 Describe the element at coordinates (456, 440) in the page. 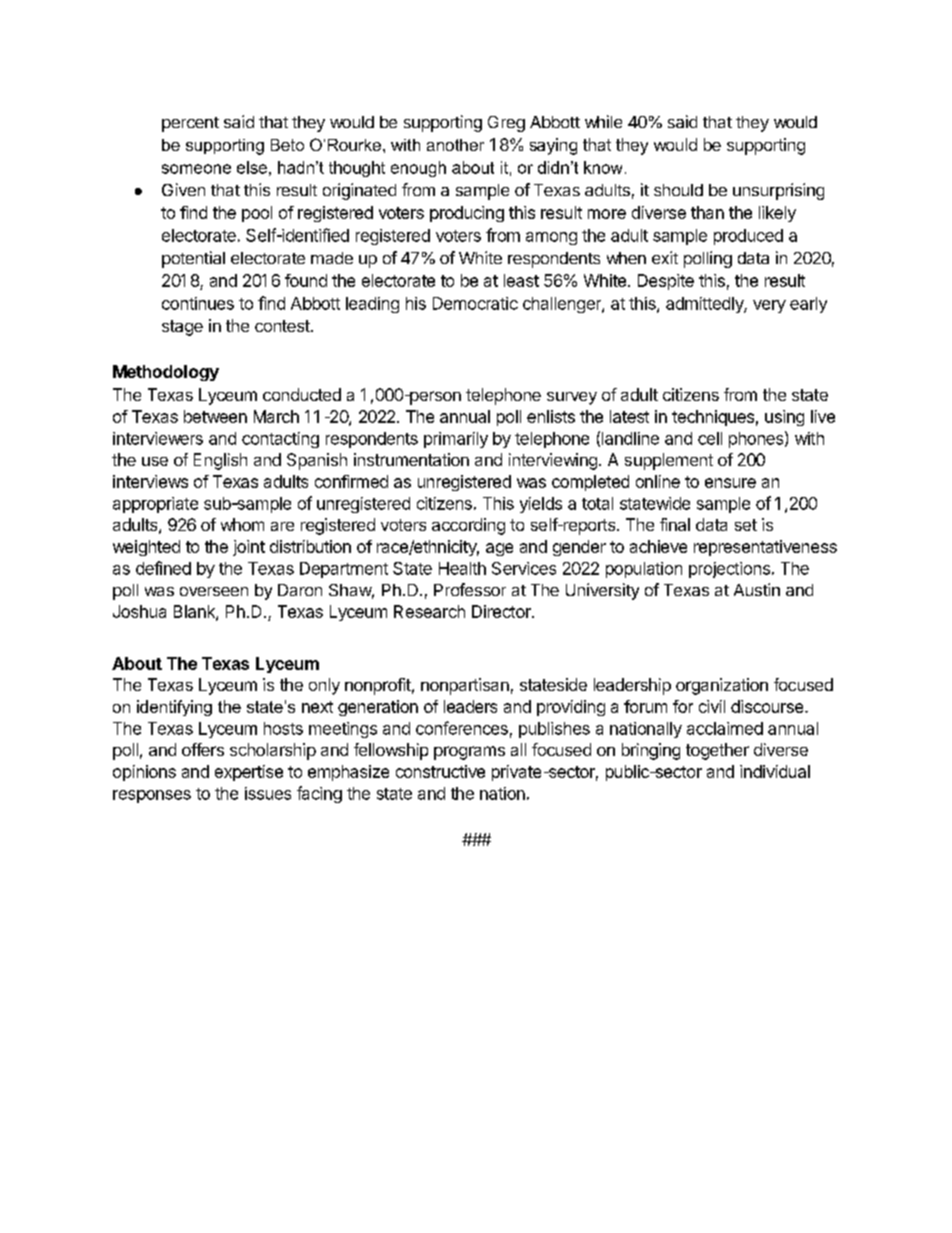

I see `primarily` at that location.
